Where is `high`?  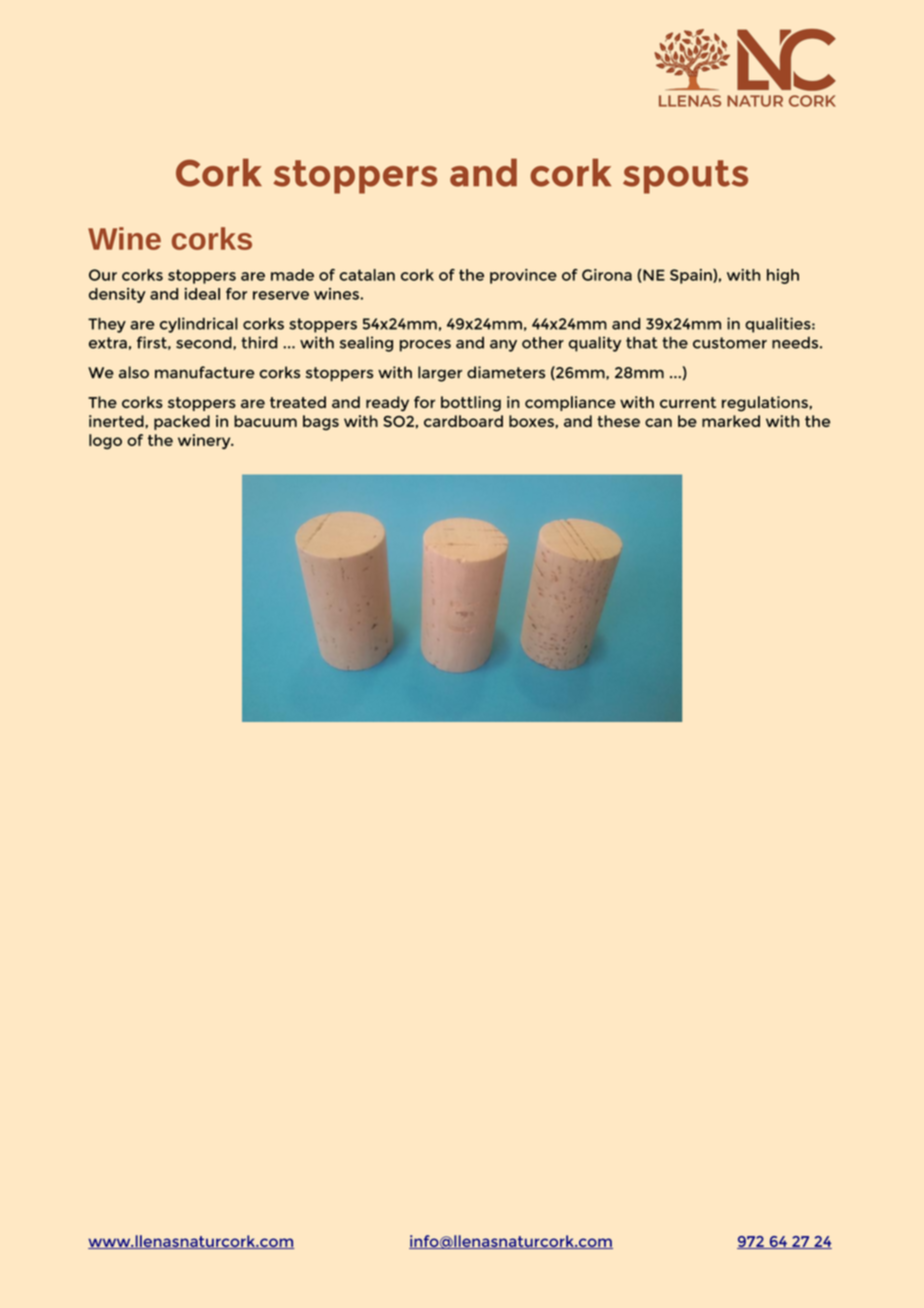
high is located at coordinates (783, 276).
